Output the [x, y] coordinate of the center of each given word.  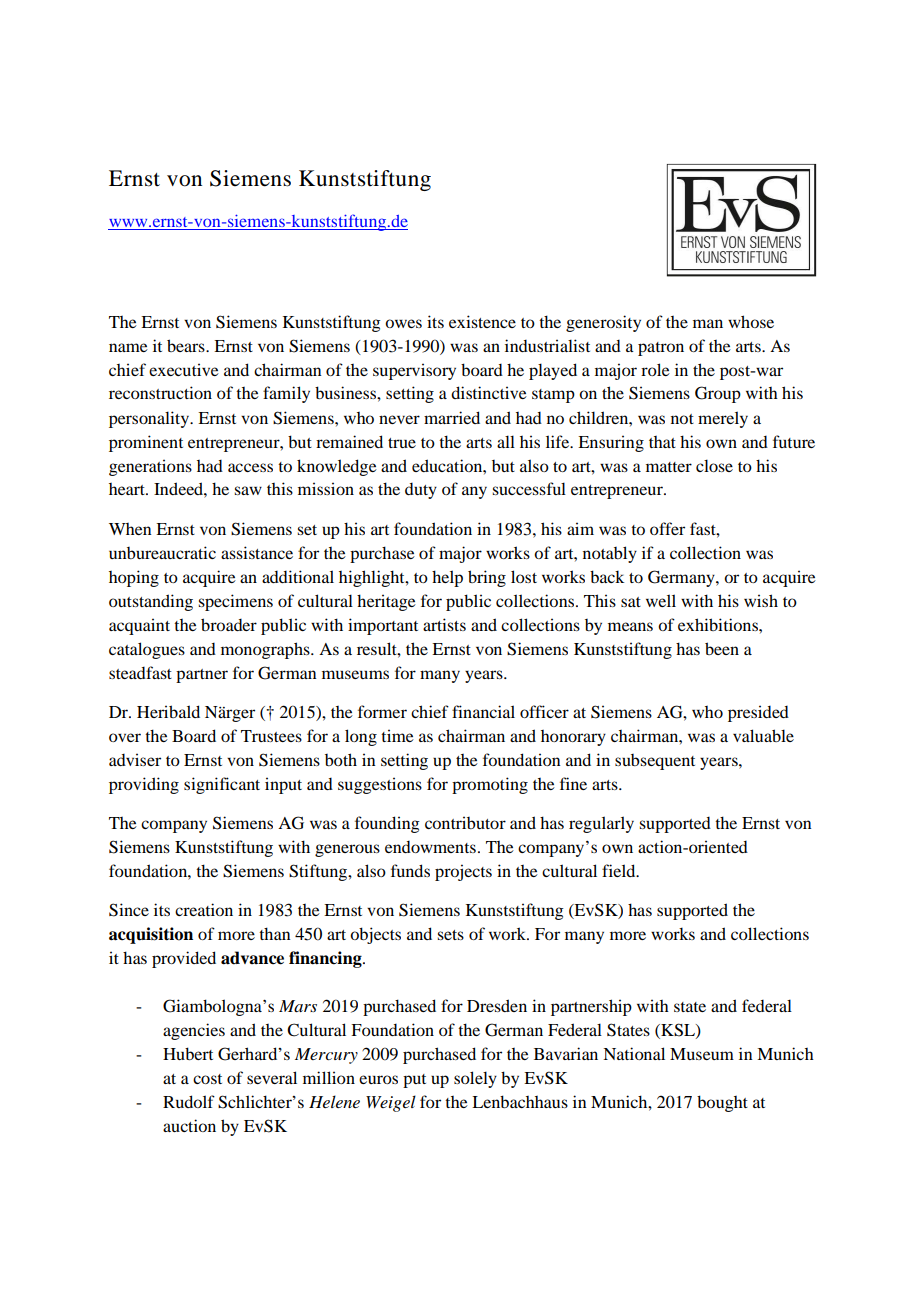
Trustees [271, 736]
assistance [257, 552]
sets [450, 935]
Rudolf [189, 1101]
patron [661, 349]
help [447, 578]
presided [758, 713]
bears [187, 345]
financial [483, 711]
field [620, 870]
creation [204, 909]
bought [722, 1103]
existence [482, 321]
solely [475, 1079]
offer [667, 528]
